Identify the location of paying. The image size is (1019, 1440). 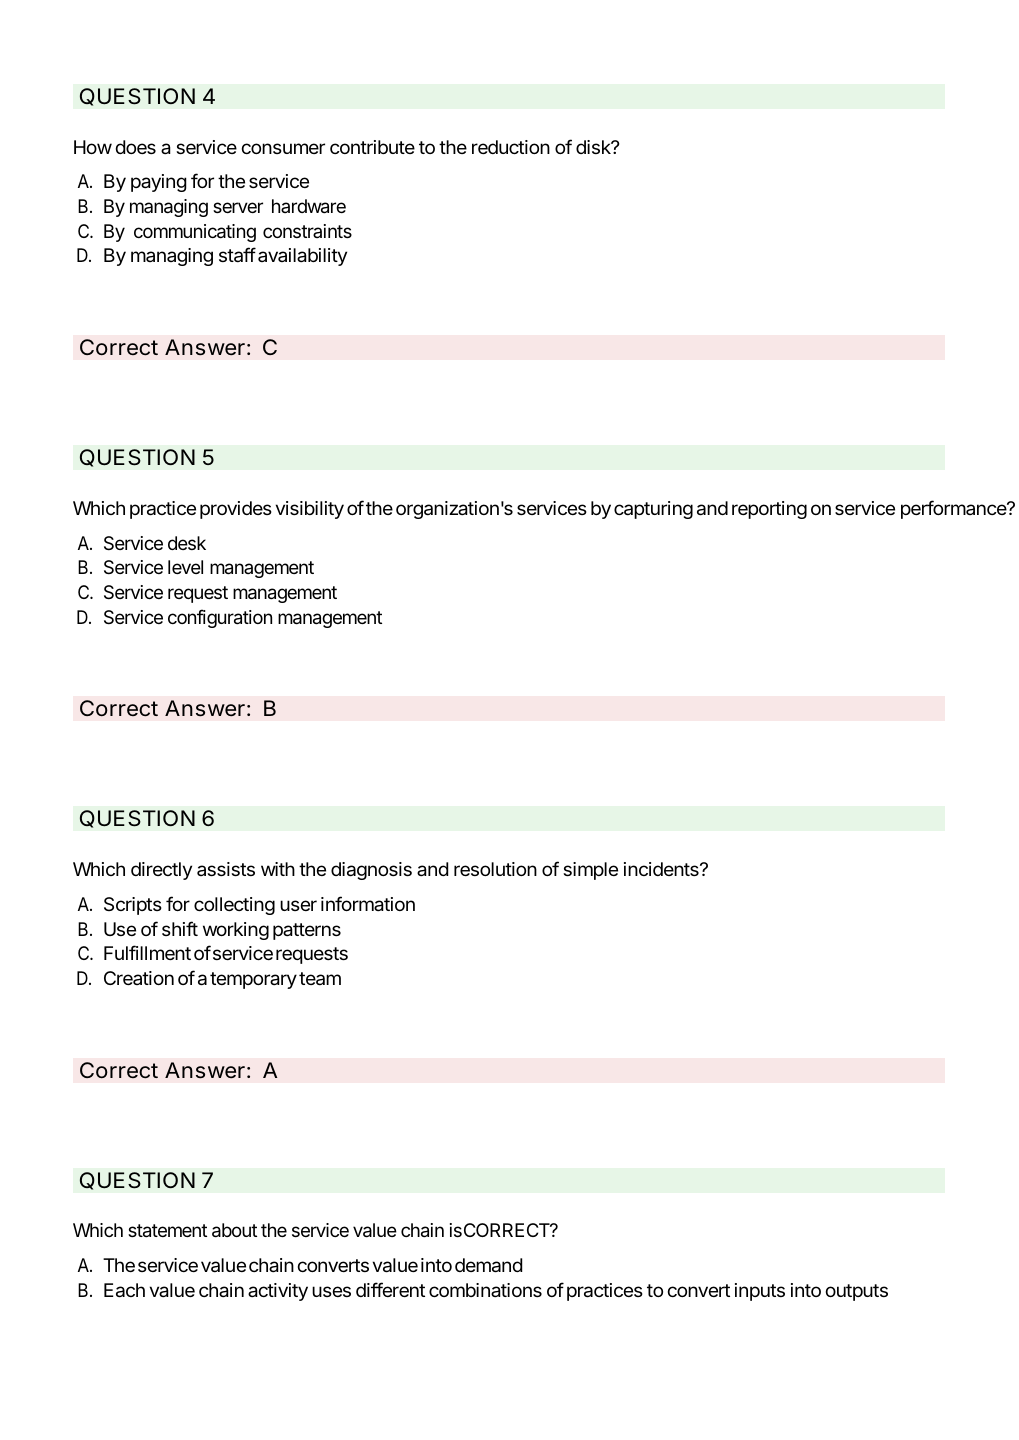
(159, 183).
